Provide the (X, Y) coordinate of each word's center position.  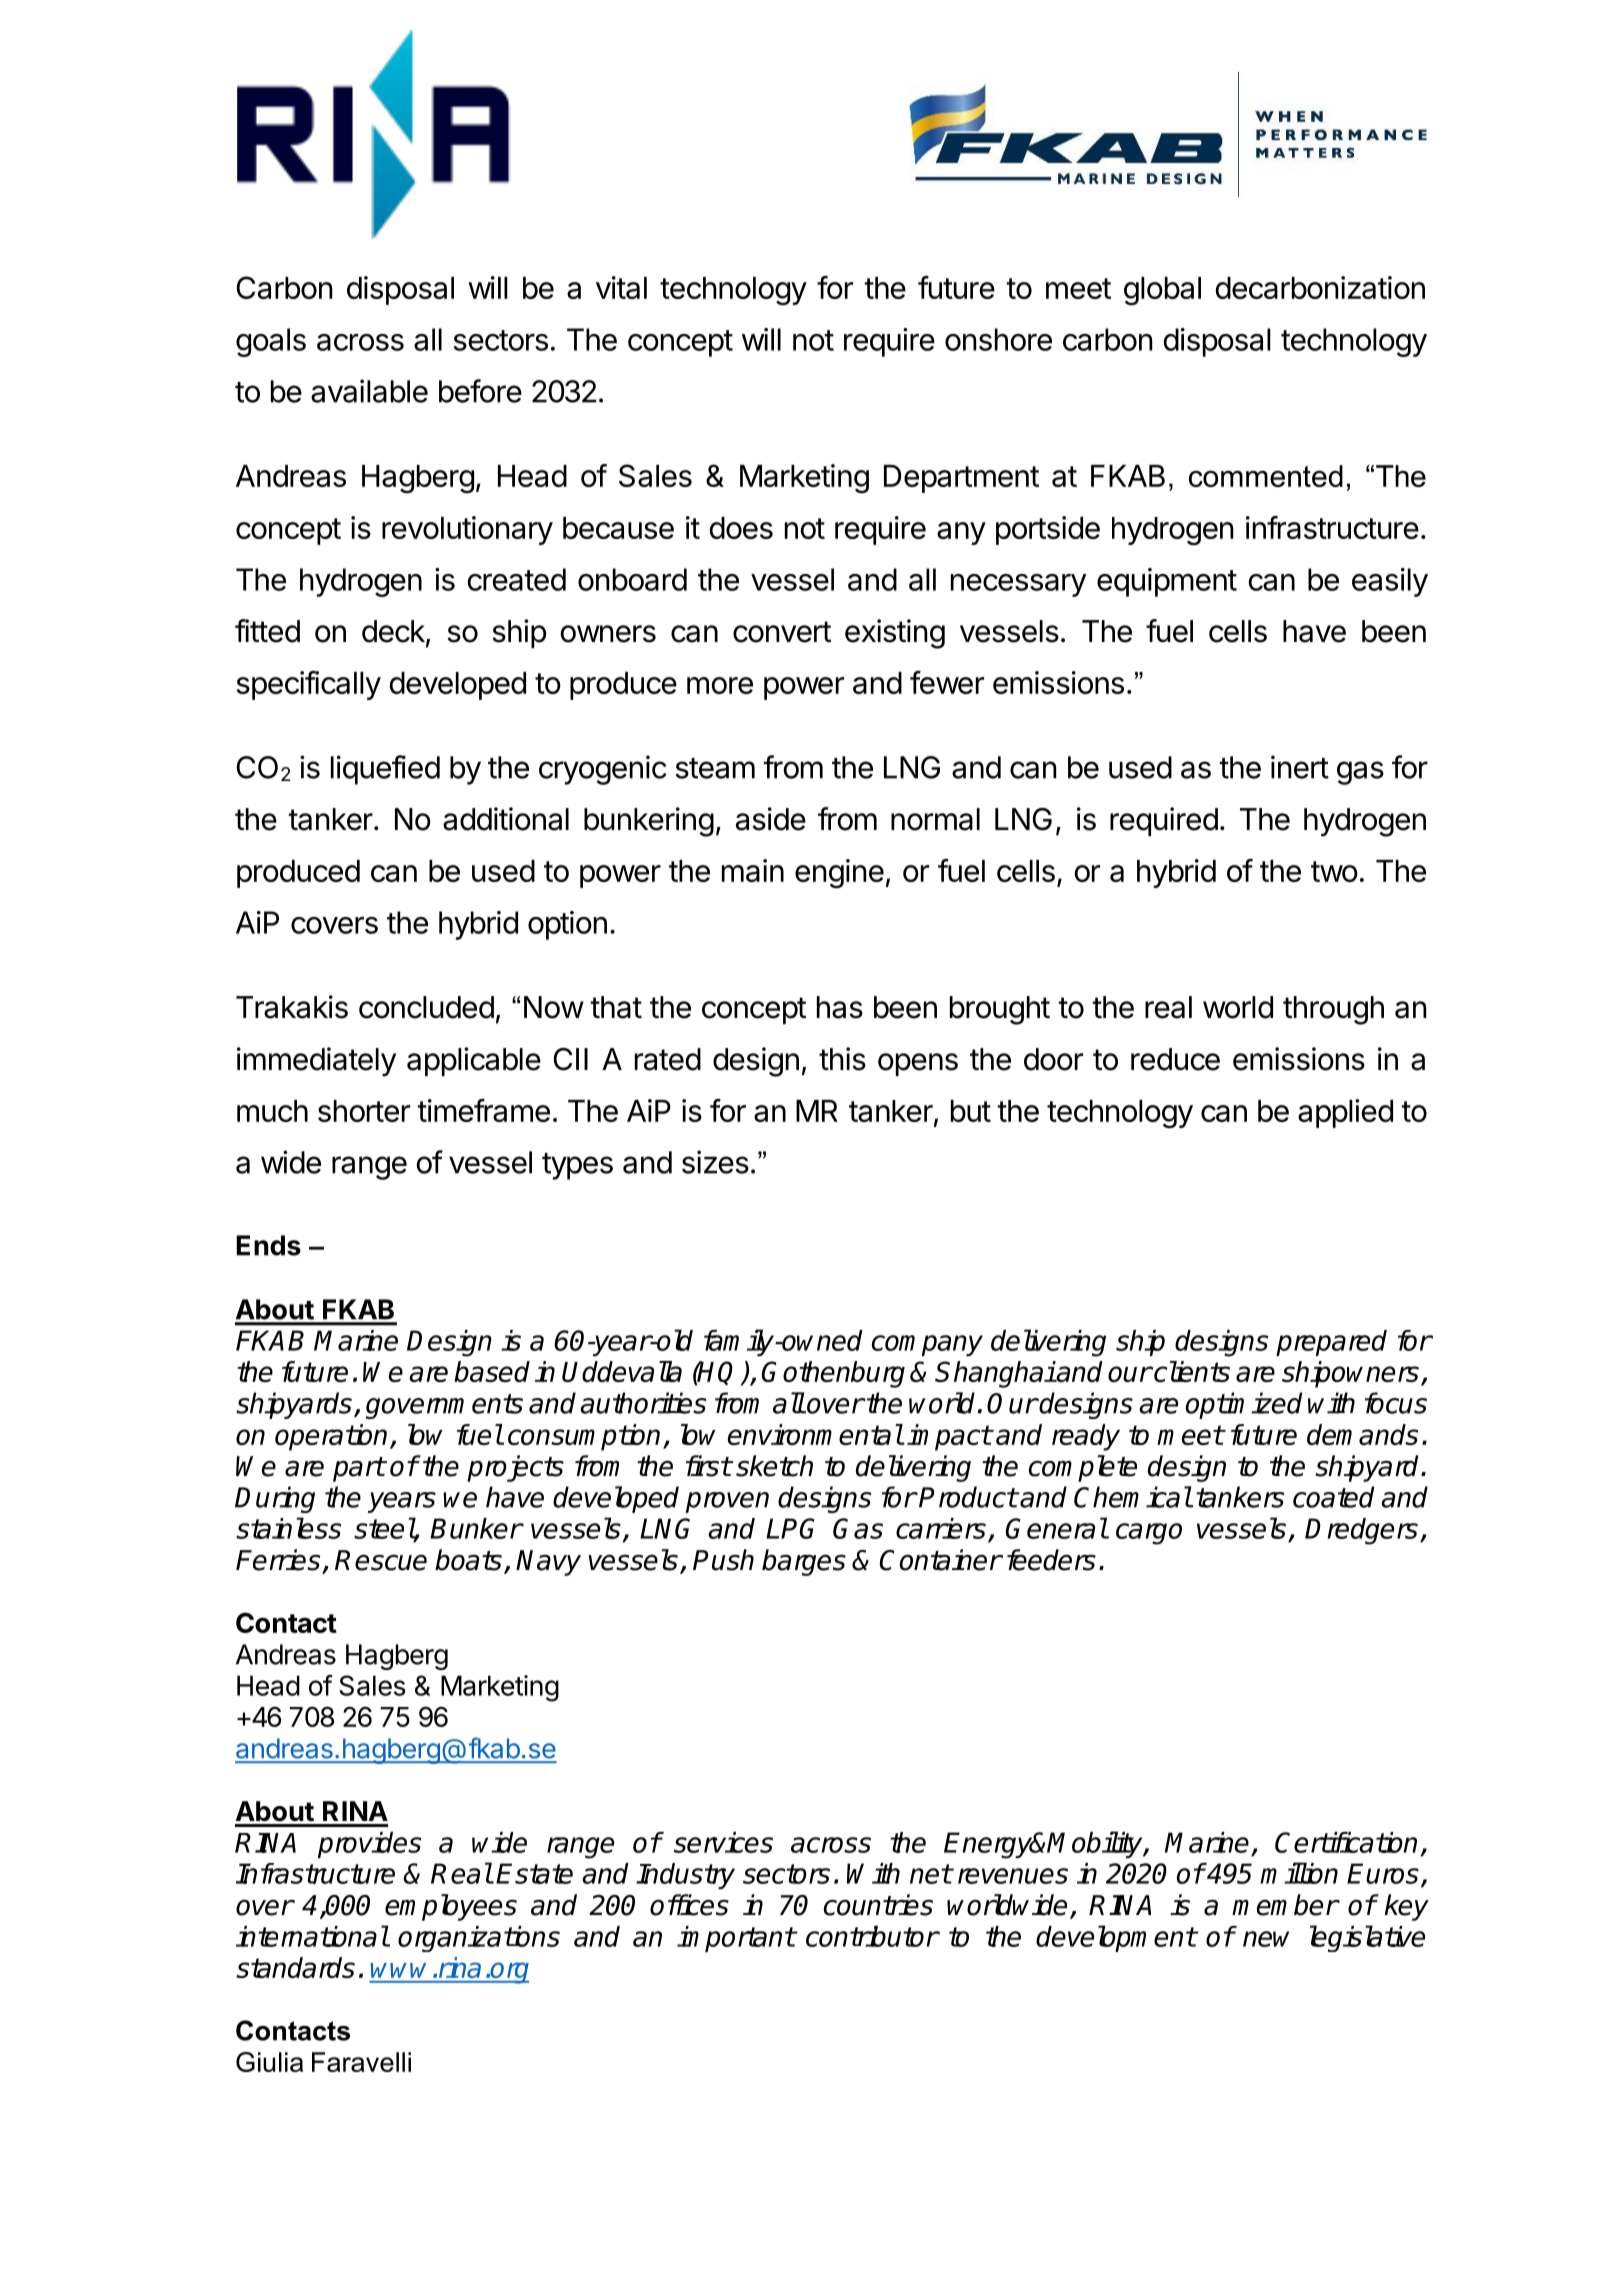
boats (468, 1560)
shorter (364, 1111)
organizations (479, 1939)
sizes (715, 1162)
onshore (998, 339)
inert (1300, 767)
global (1162, 291)
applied (1345, 1113)
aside (771, 819)
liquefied (385, 770)
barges (804, 1562)
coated (1333, 1497)
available (369, 391)
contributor (872, 1936)
